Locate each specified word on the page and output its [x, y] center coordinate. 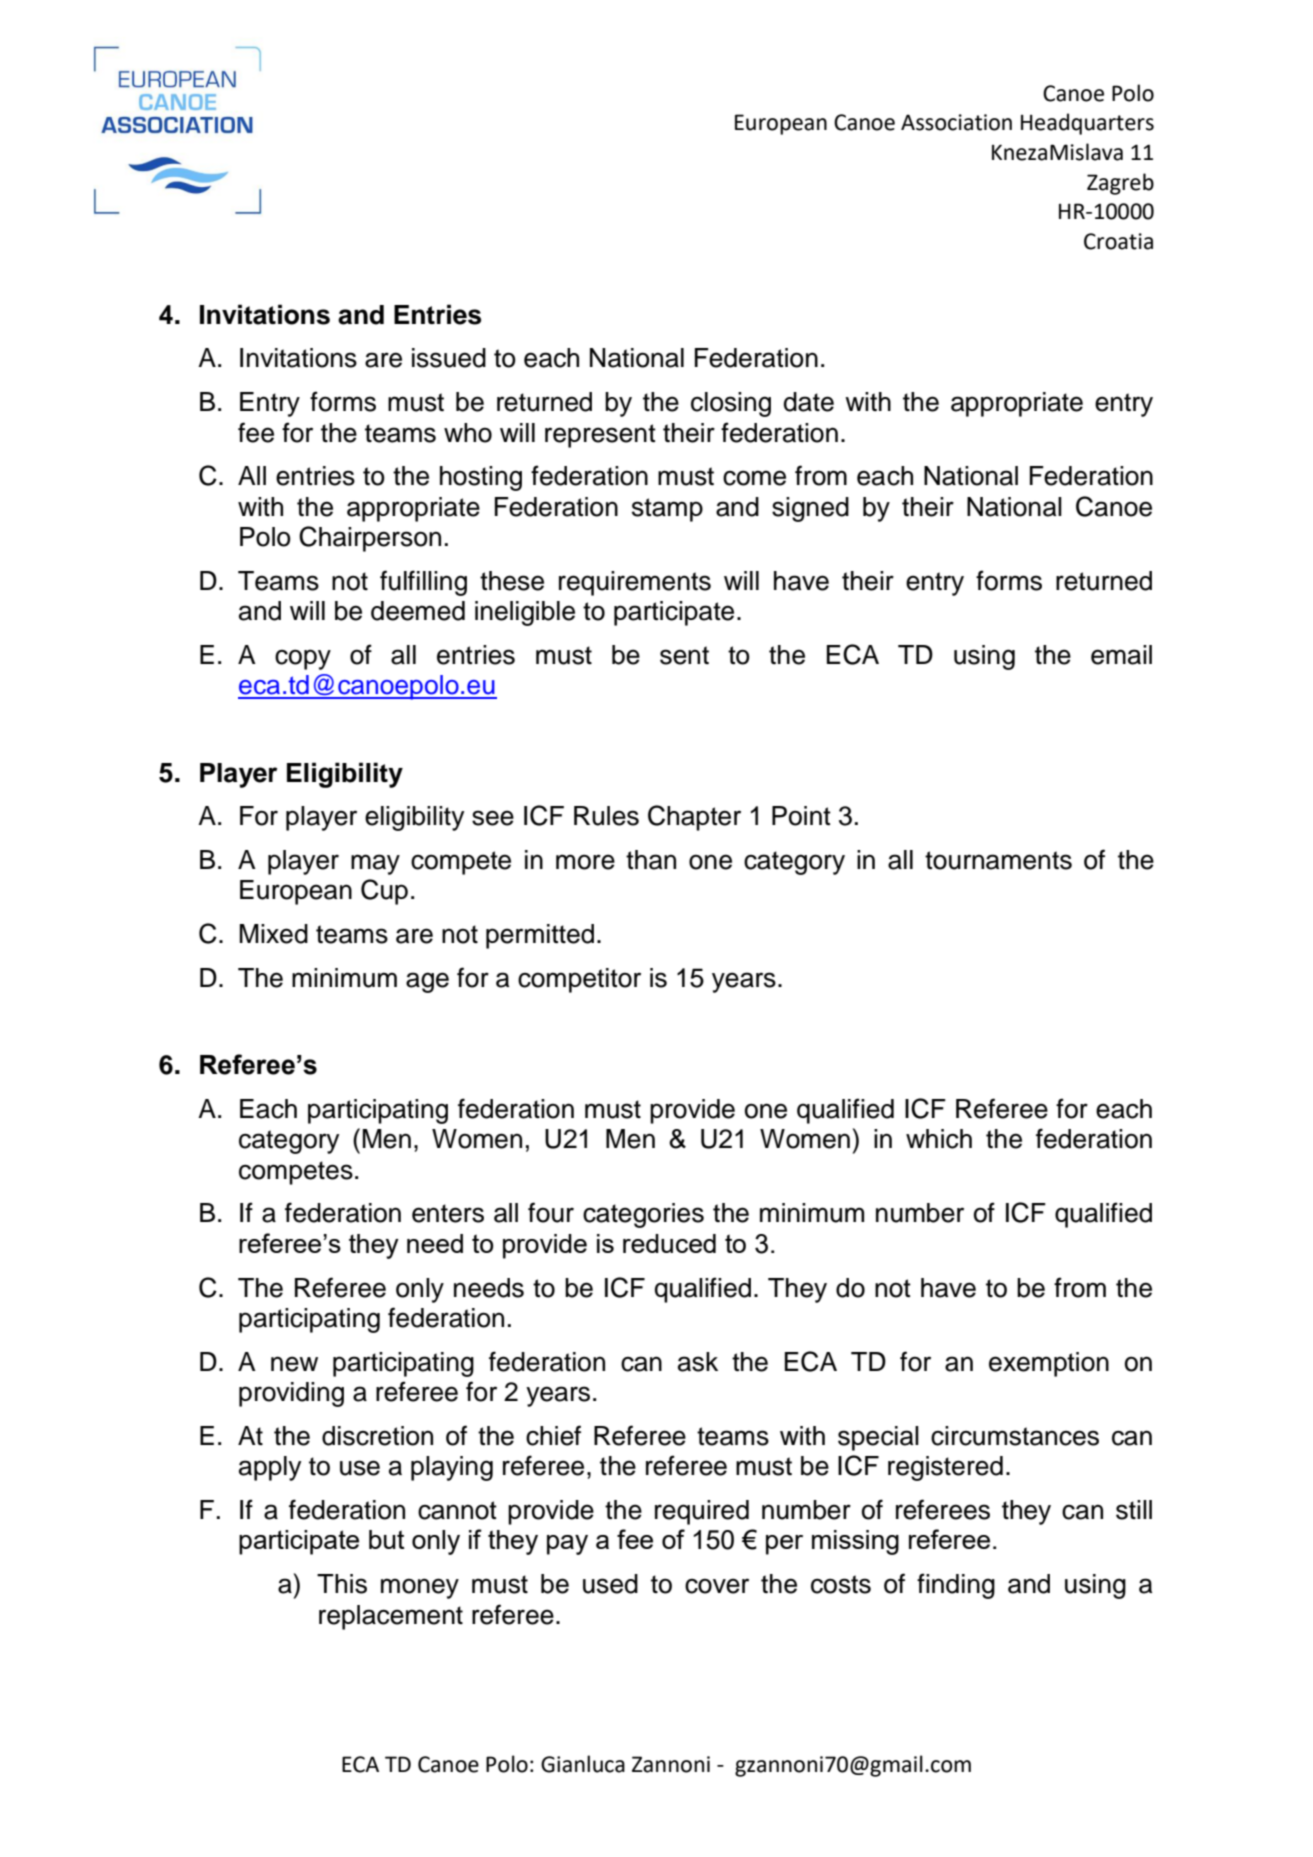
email [1121, 655]
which [939, 1139]
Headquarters [1087, 124]
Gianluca [583, 1764]
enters [448, 1213]
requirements [635, 583]
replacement [391, 1617]
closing [731, 404]
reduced [669, 1243]
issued [449, 358]
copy [303, 659]
